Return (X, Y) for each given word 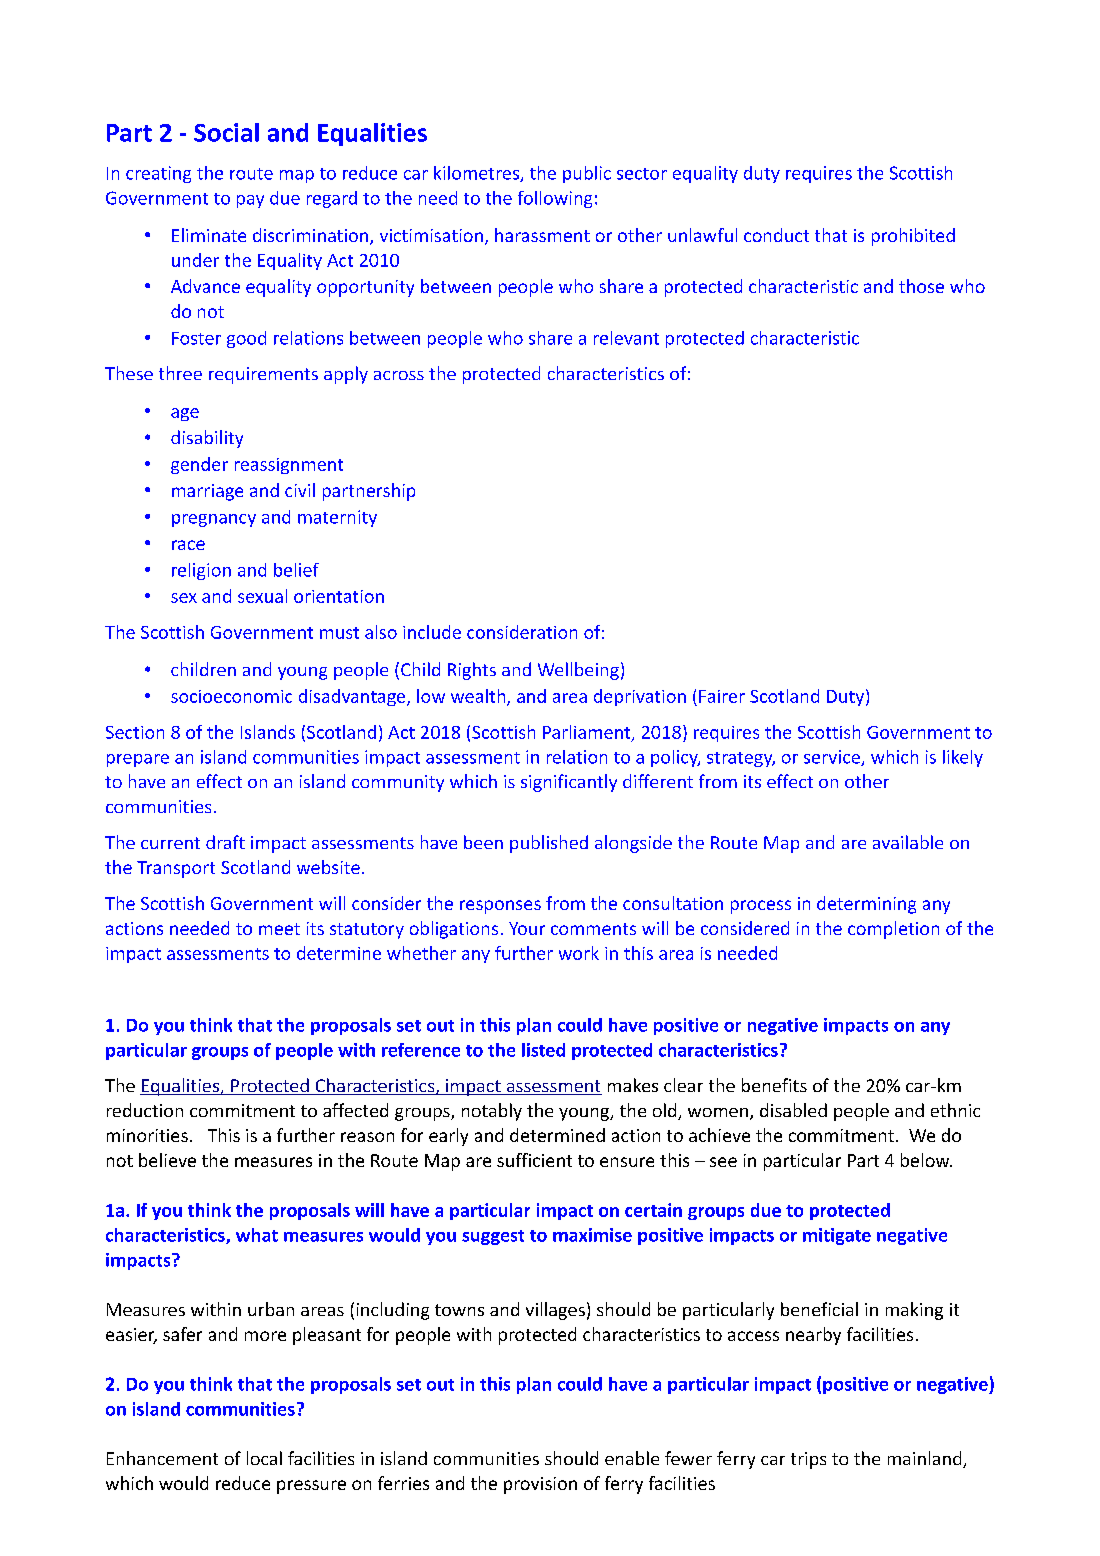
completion (893, 930)
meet (279, 929)
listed (543, 1050)
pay (250, 201)
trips (808, 1460)
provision (540, 1485)
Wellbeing (578, 671)
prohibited (913, 237)
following (555, 199)
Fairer (722, 696)
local (264, 1458)
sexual (262, 596)
